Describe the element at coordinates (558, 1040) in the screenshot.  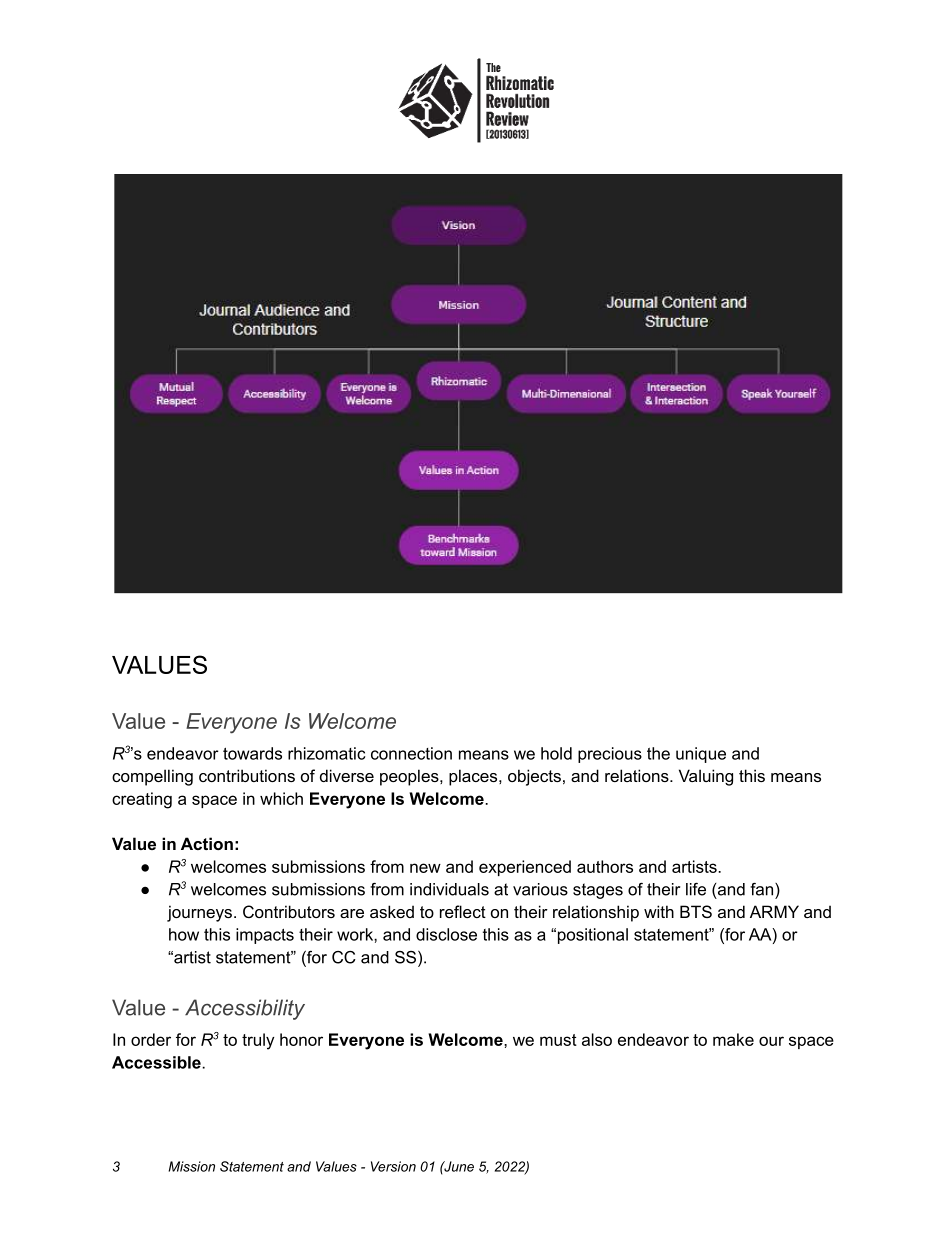
I see `must` at that location.
